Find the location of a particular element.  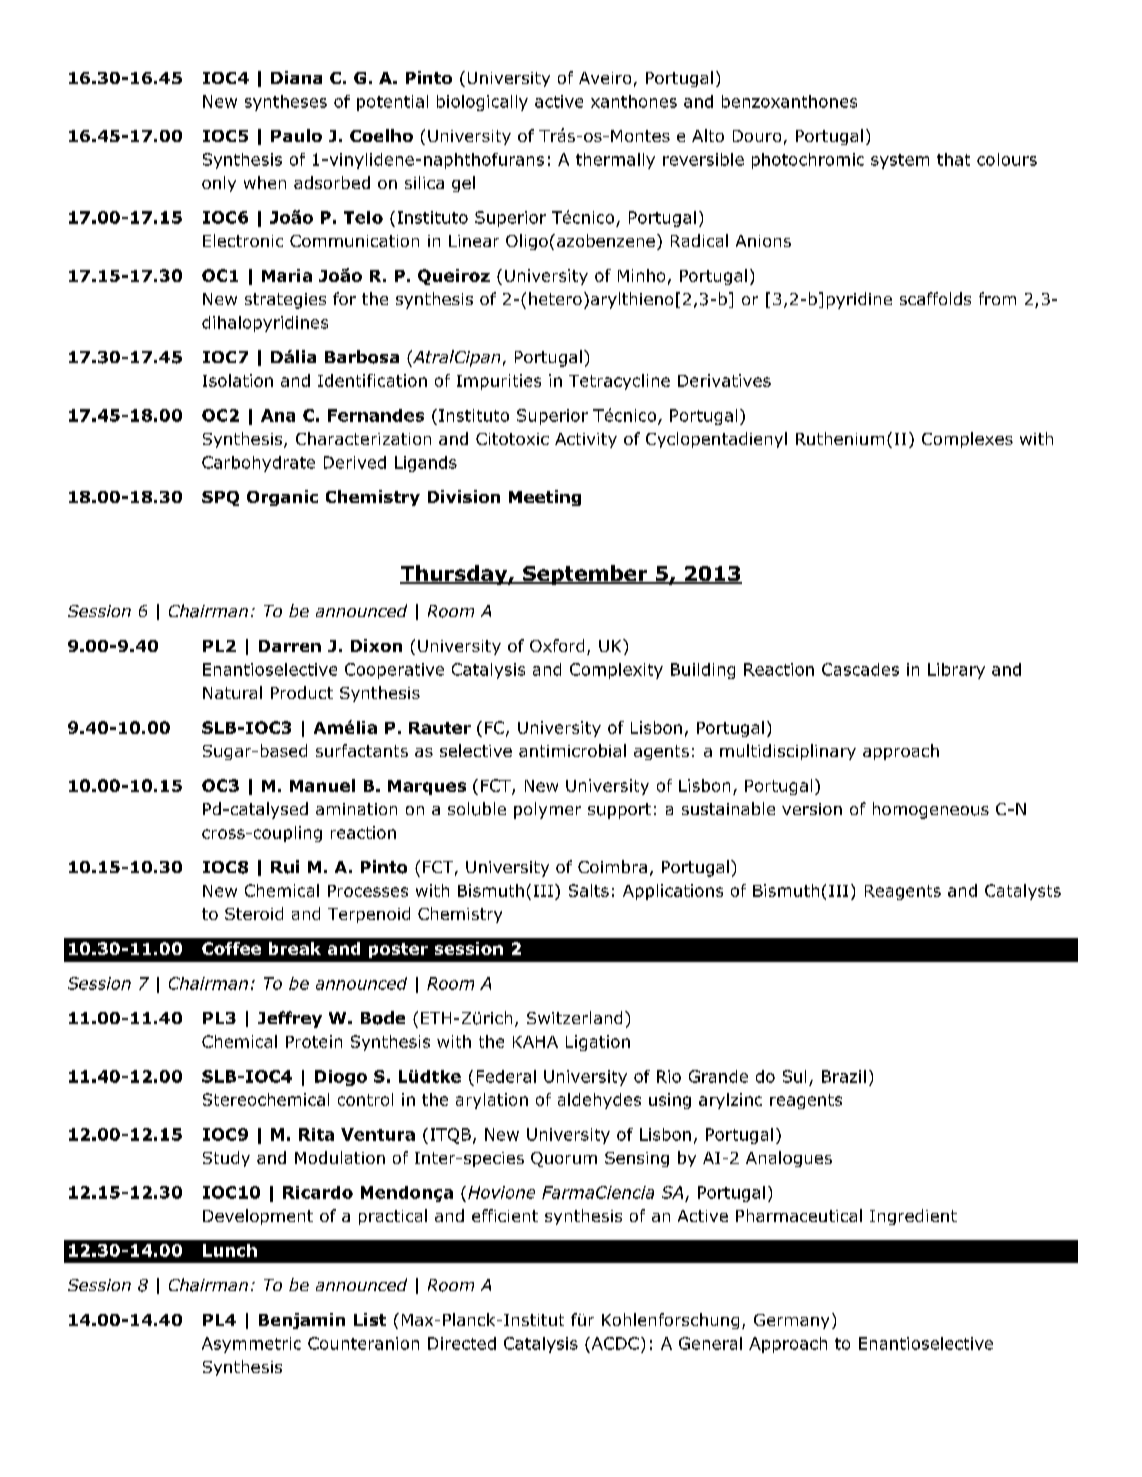

Jeffrey is located at coordinates (290, 1019).
